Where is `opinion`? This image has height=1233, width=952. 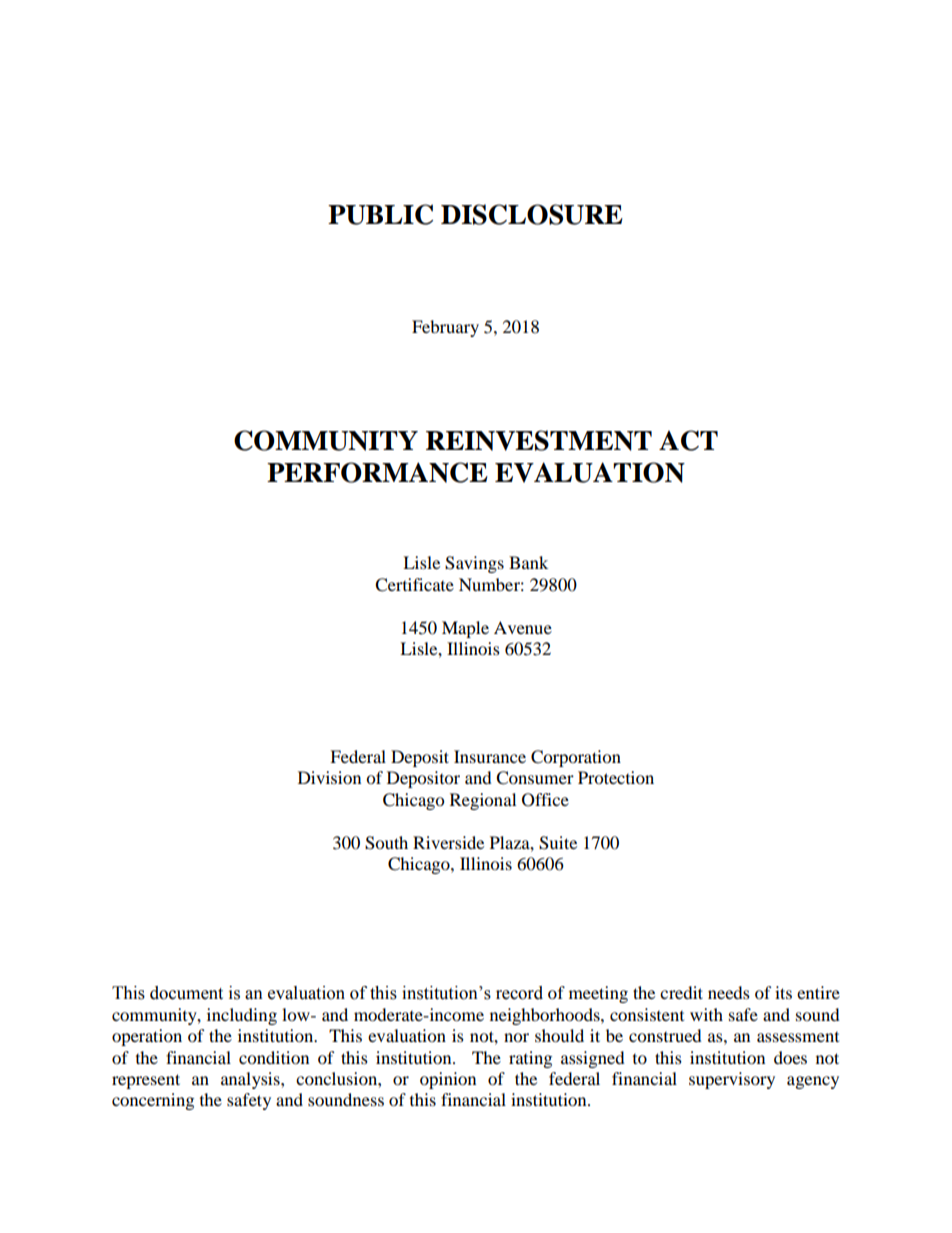 opinion is located at coordinates (448, 1080).
